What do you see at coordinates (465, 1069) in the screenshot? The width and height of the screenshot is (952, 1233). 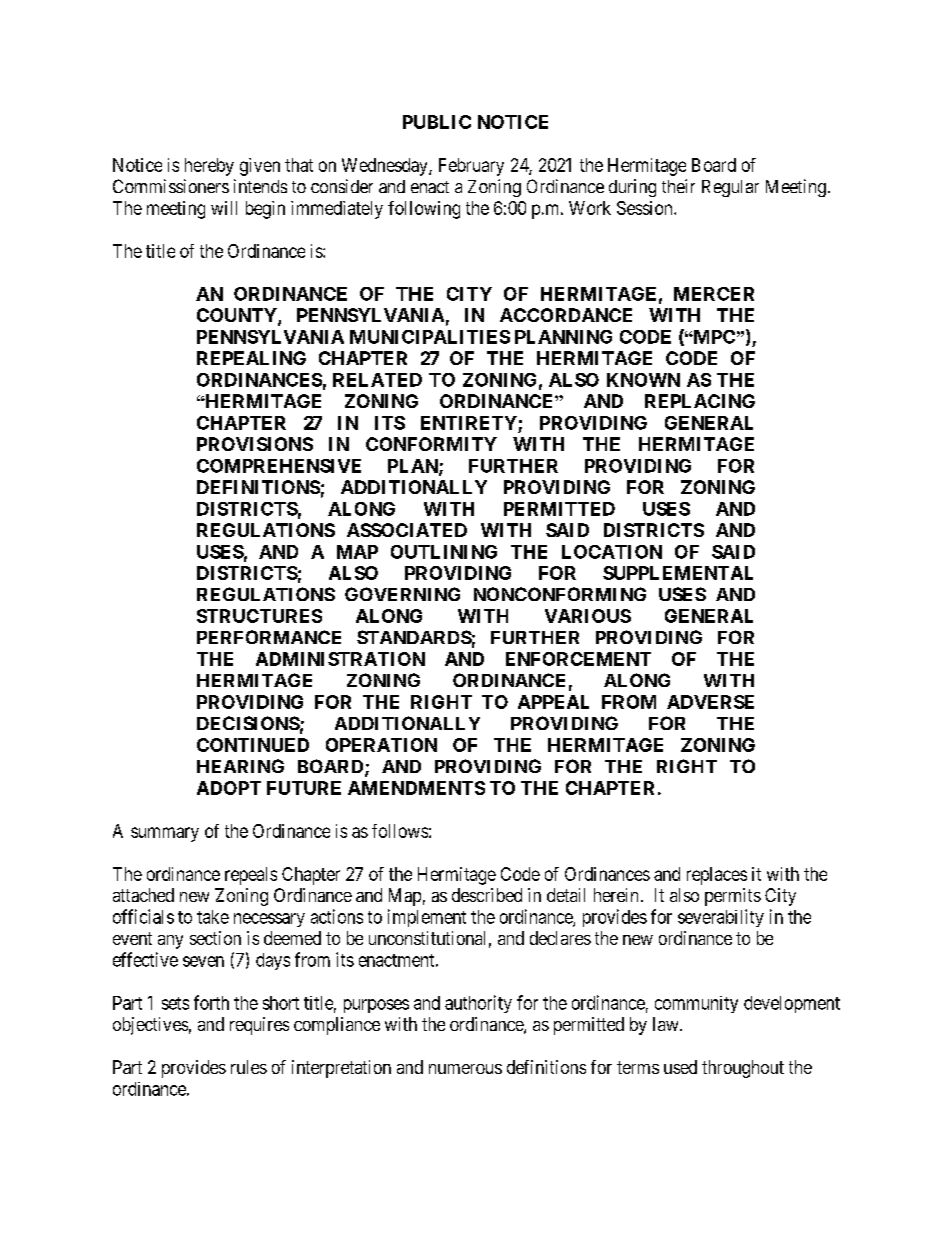 I see `numerous` at bounding box center [465, 1069].
